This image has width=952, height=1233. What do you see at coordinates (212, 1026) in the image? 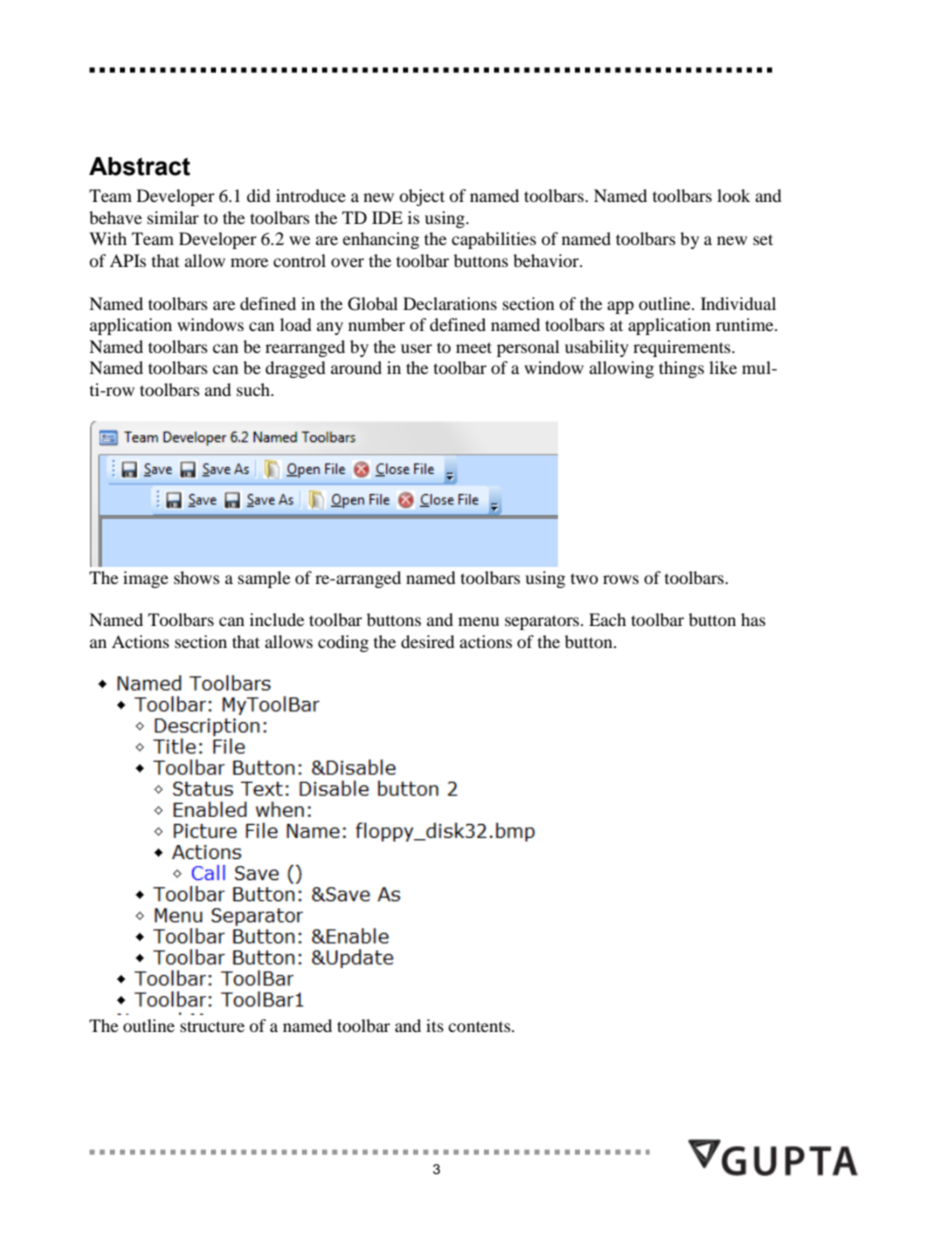
I see `structure` at bounding box center [212, 1026].
